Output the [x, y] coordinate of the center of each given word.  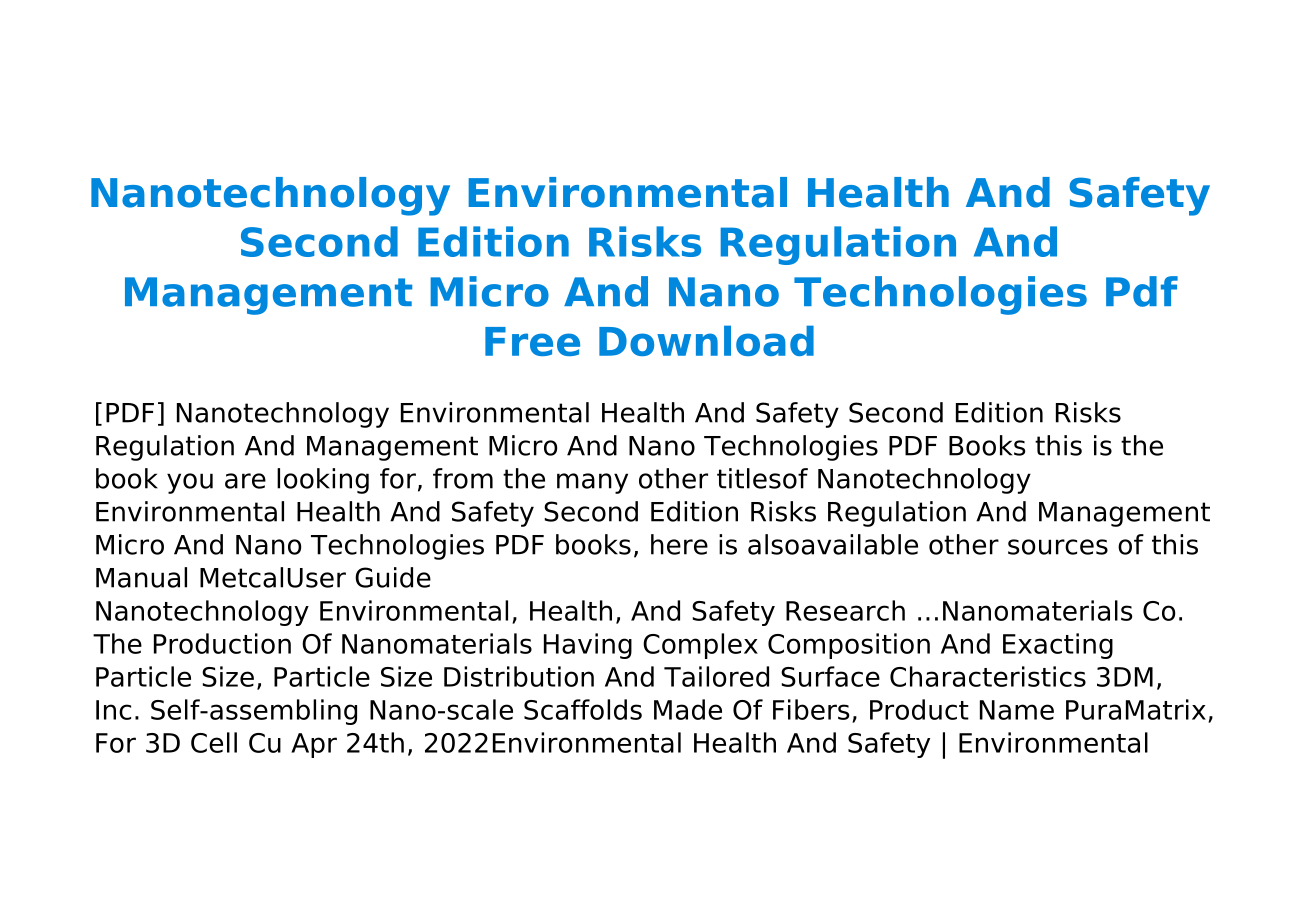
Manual [141, 577]
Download [706, 340]
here [679, 544]
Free [532, 341]
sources [1058, 547]
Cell [214, 742]
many [592, 483]
